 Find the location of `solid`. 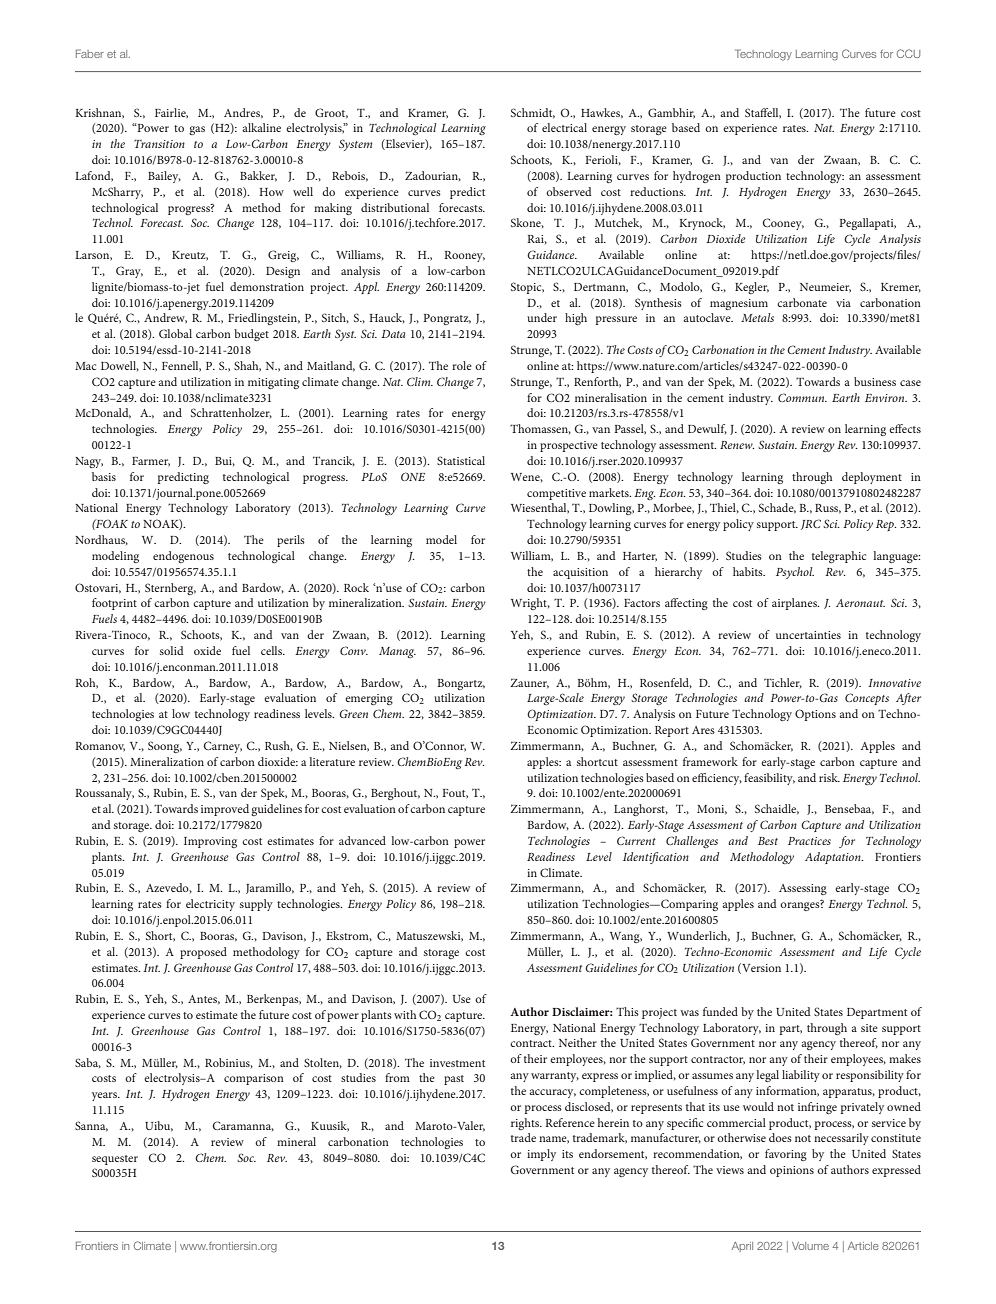

solid is located at coordinates (172, 650).
